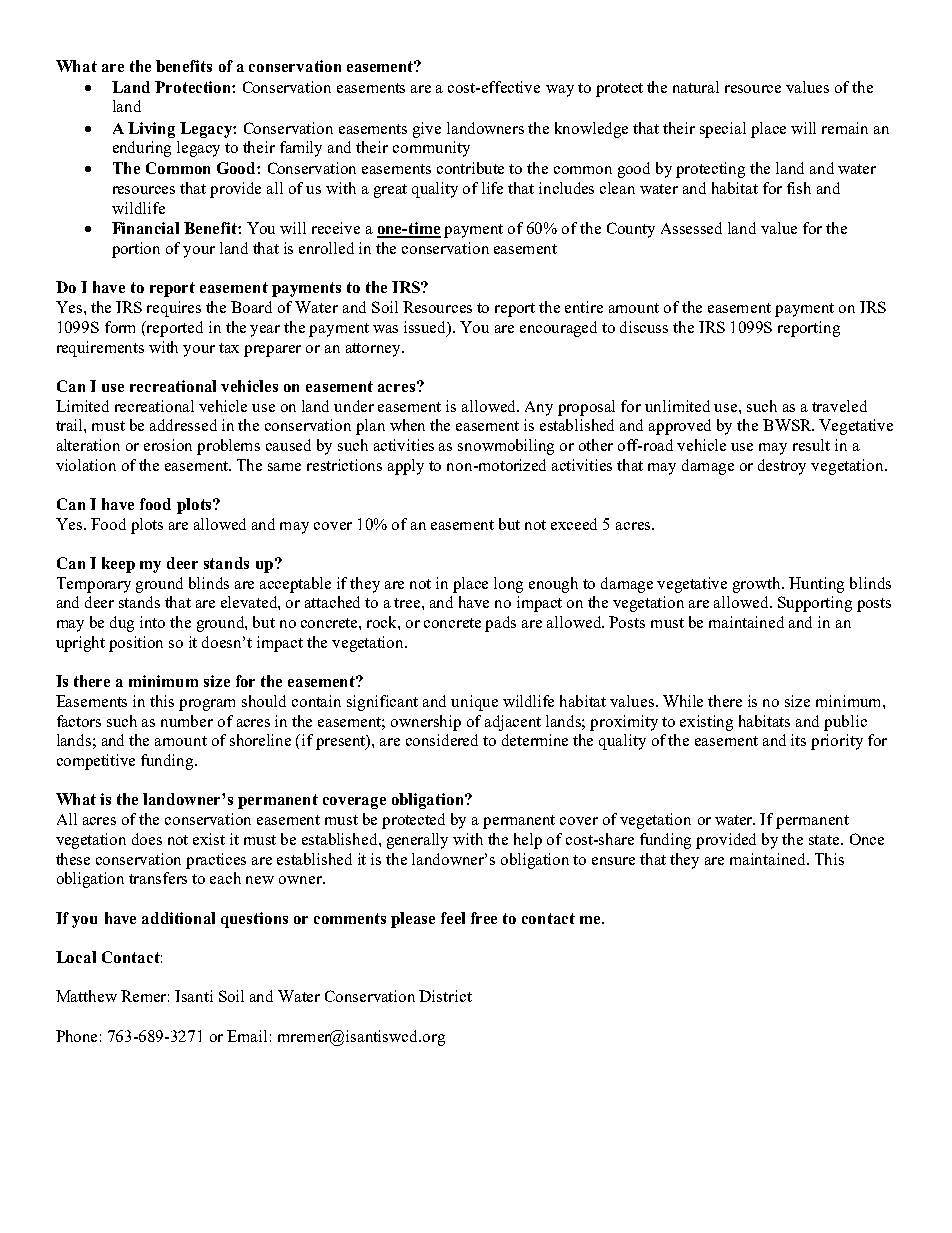  What do you see at coordinates (118, 565) in the screenshot?
I see `keep` at bounding box center [118, 565].
